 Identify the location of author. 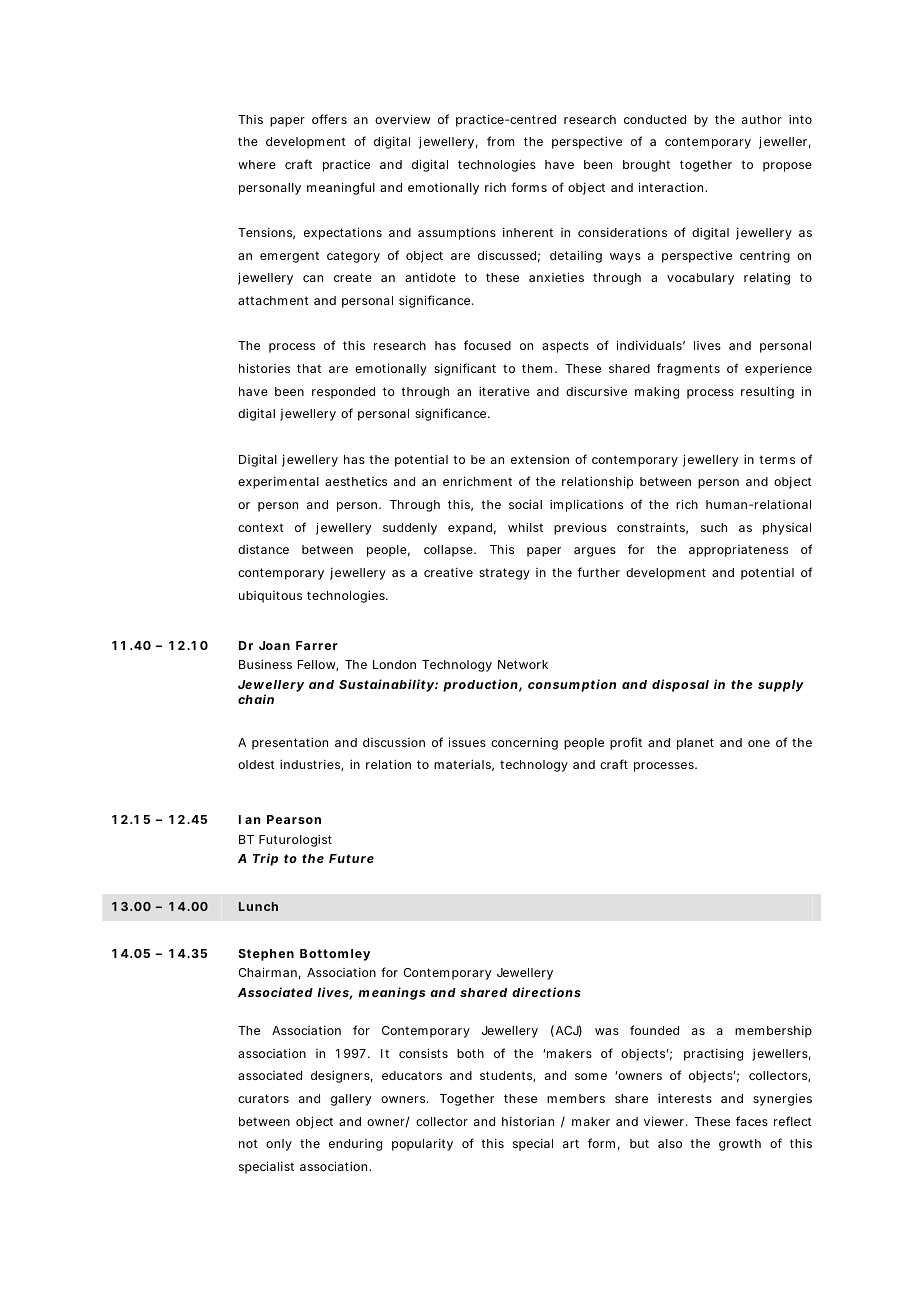
(762, 119).
